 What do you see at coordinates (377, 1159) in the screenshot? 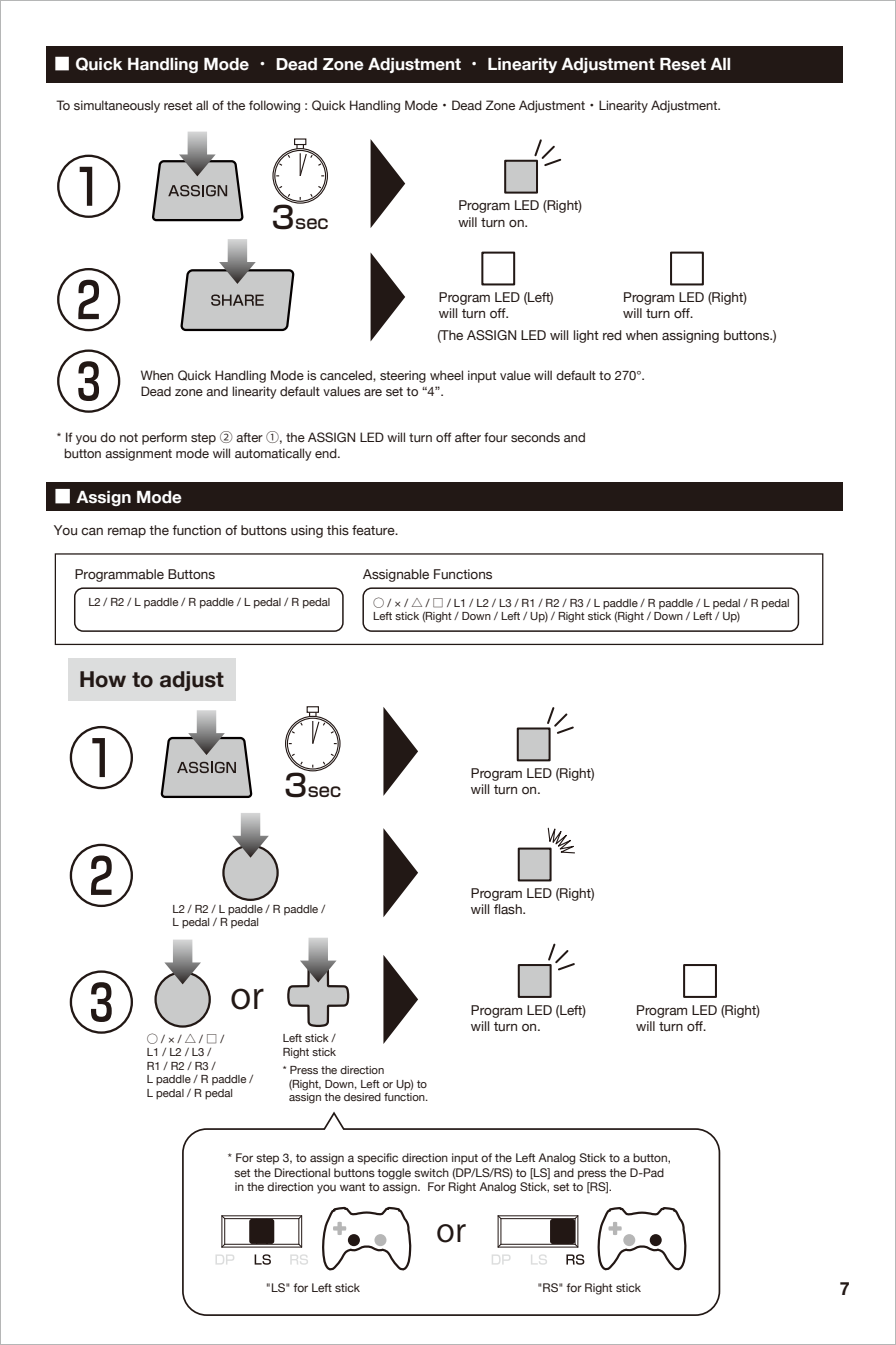
I see `specific` at bounding box center [377, 1159].
